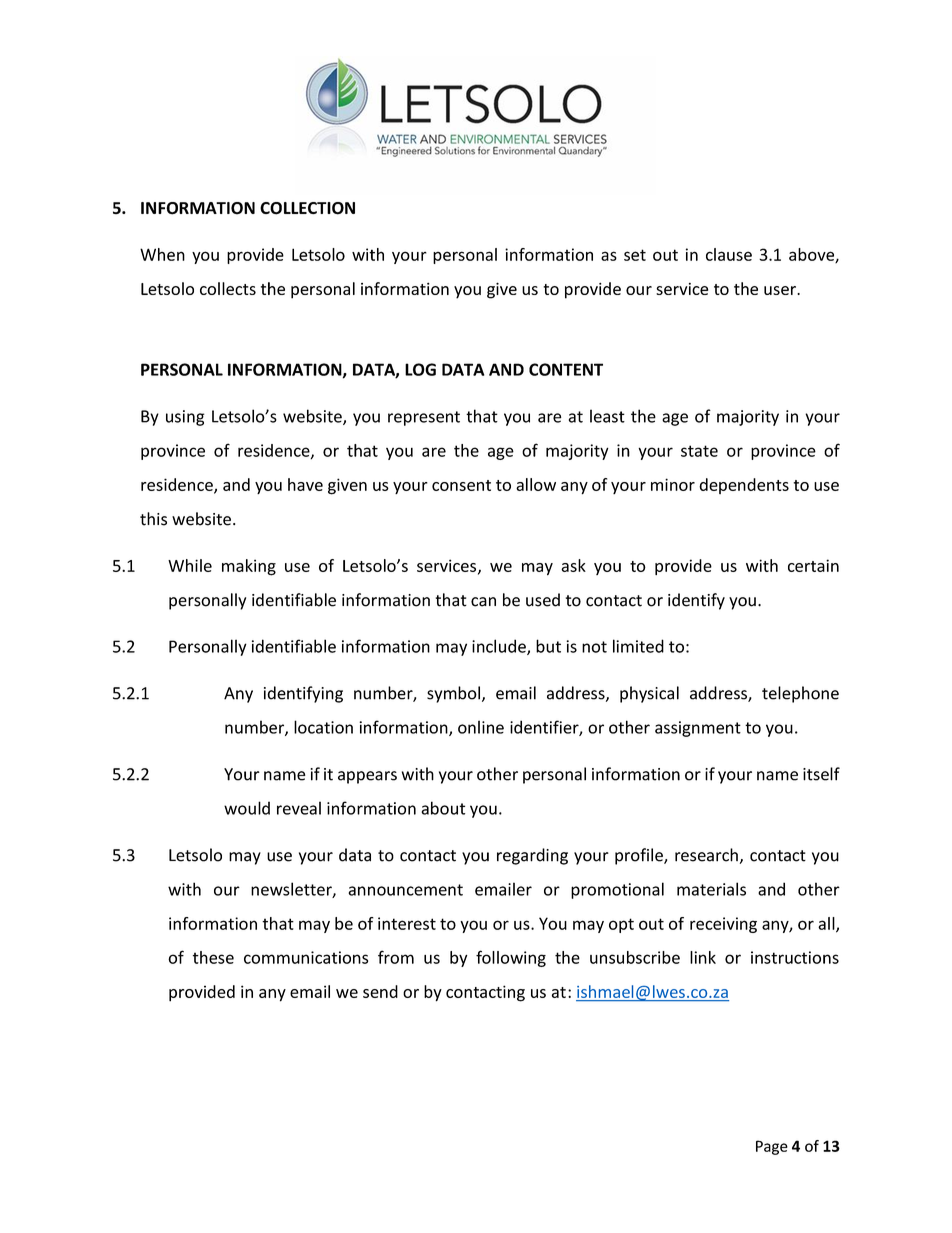  Describe the element at coordinates (532, 856) in the image. I see `regarding` at that location.
